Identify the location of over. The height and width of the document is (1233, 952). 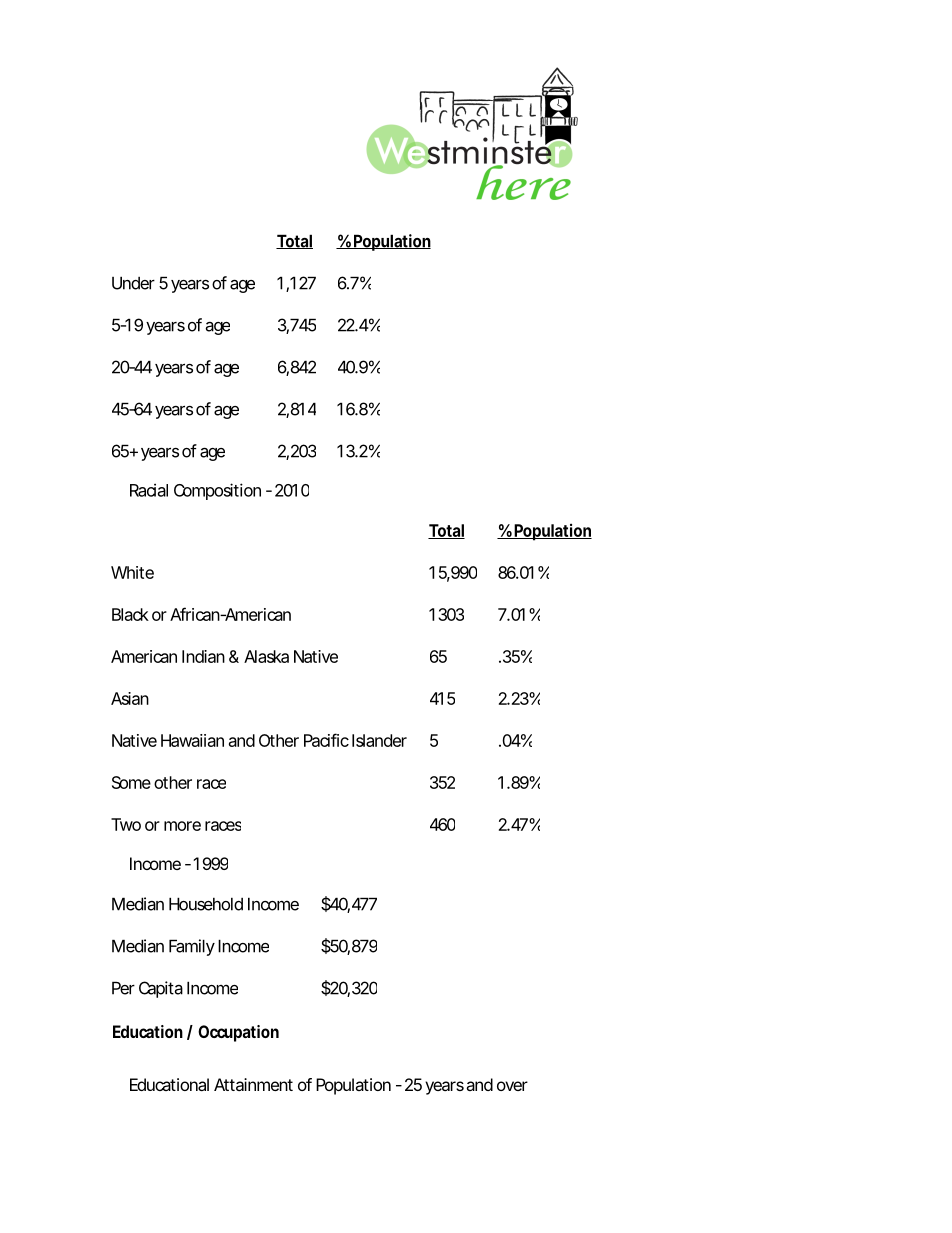
(512, 1086).
